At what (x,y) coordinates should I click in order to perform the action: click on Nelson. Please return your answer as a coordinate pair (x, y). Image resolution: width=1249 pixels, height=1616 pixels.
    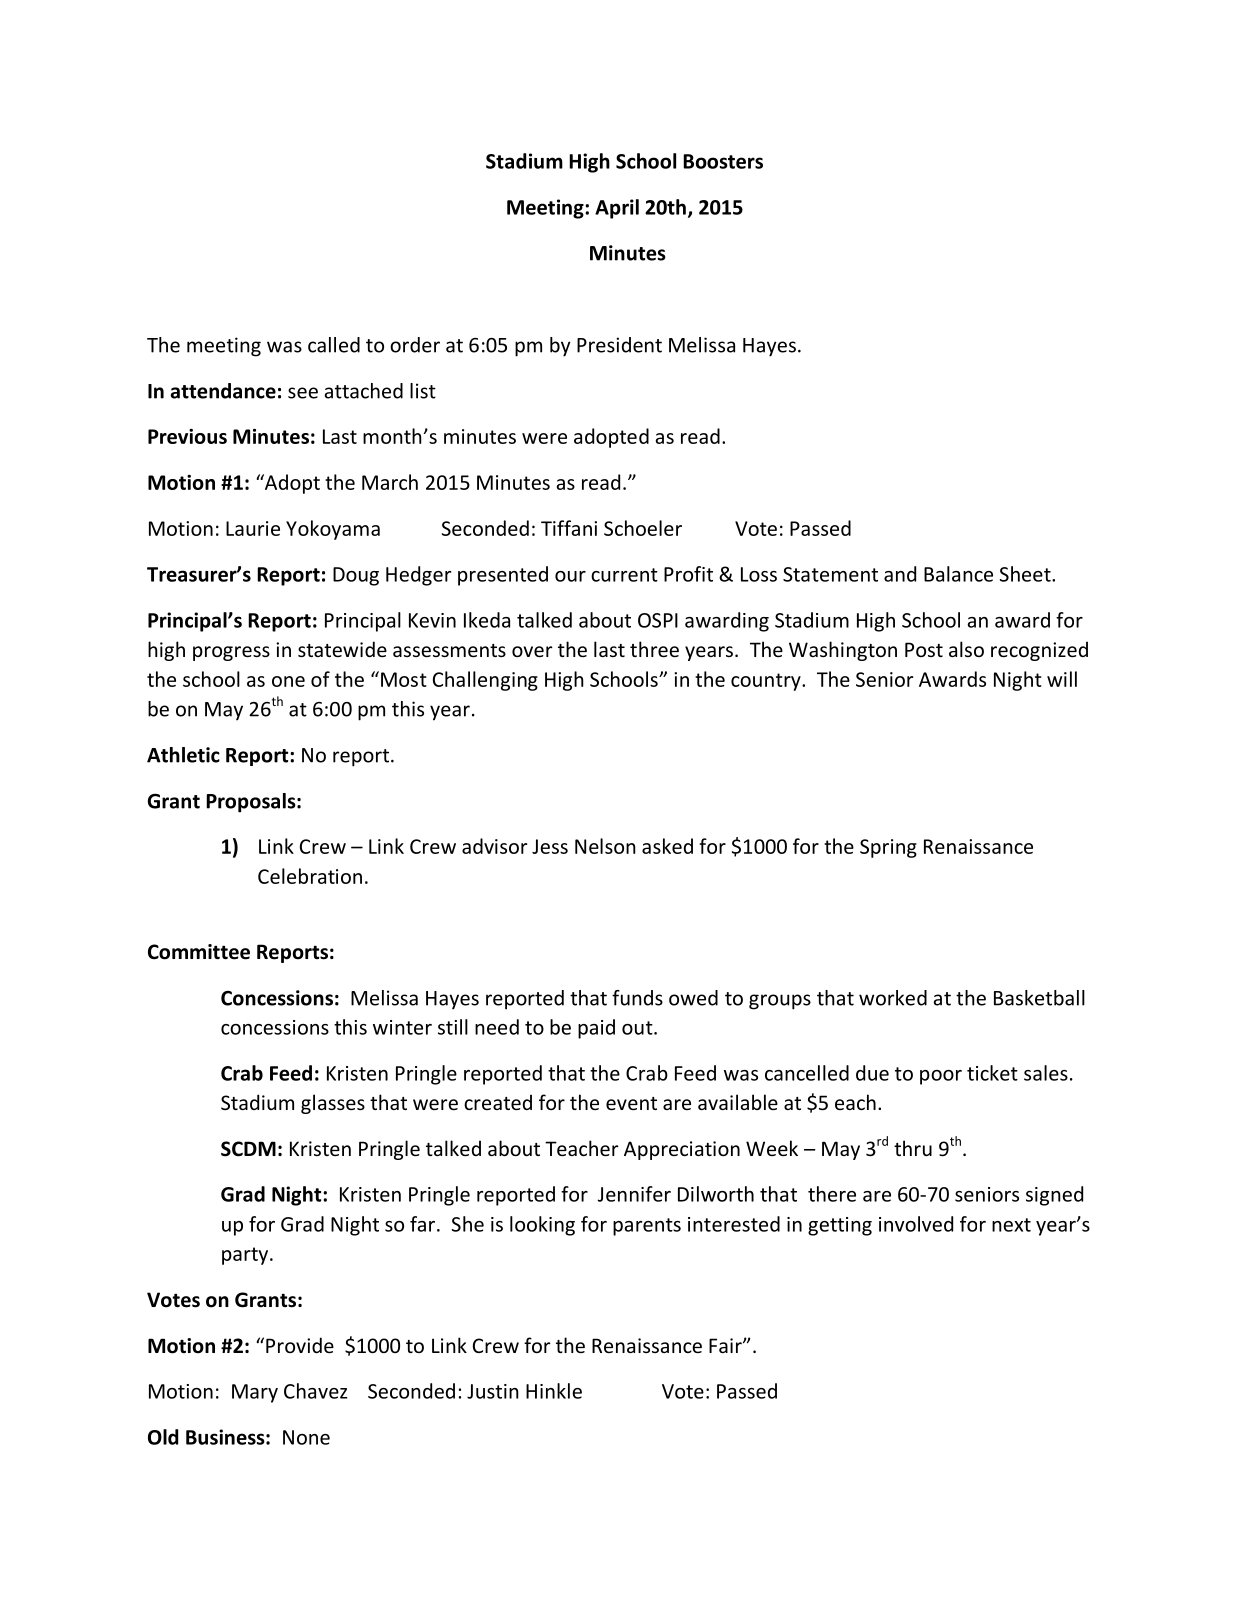
    Looking at the image, I should click on (605, 846).
